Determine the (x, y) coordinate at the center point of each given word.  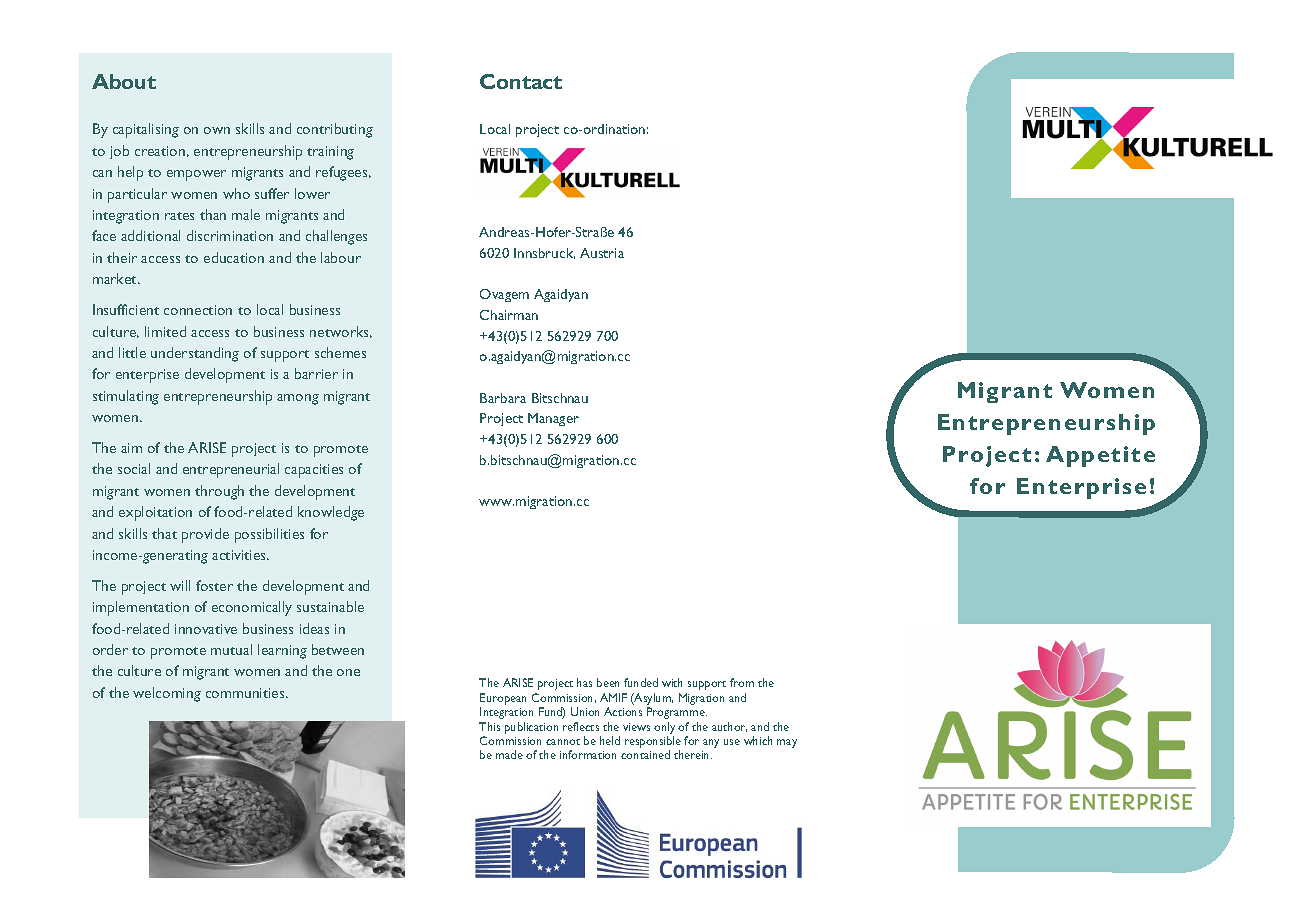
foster (214, 585)
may (787, 743)
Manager (553, 419)
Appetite (1100, 456)
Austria (602, 253)
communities (246, 693)
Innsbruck (544, 253)
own (217, 130)
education (234, 257)
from (742, 682)
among (298, 399)
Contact (521, 81)
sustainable (330, 606)
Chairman (509, 315)
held (610, 740)
